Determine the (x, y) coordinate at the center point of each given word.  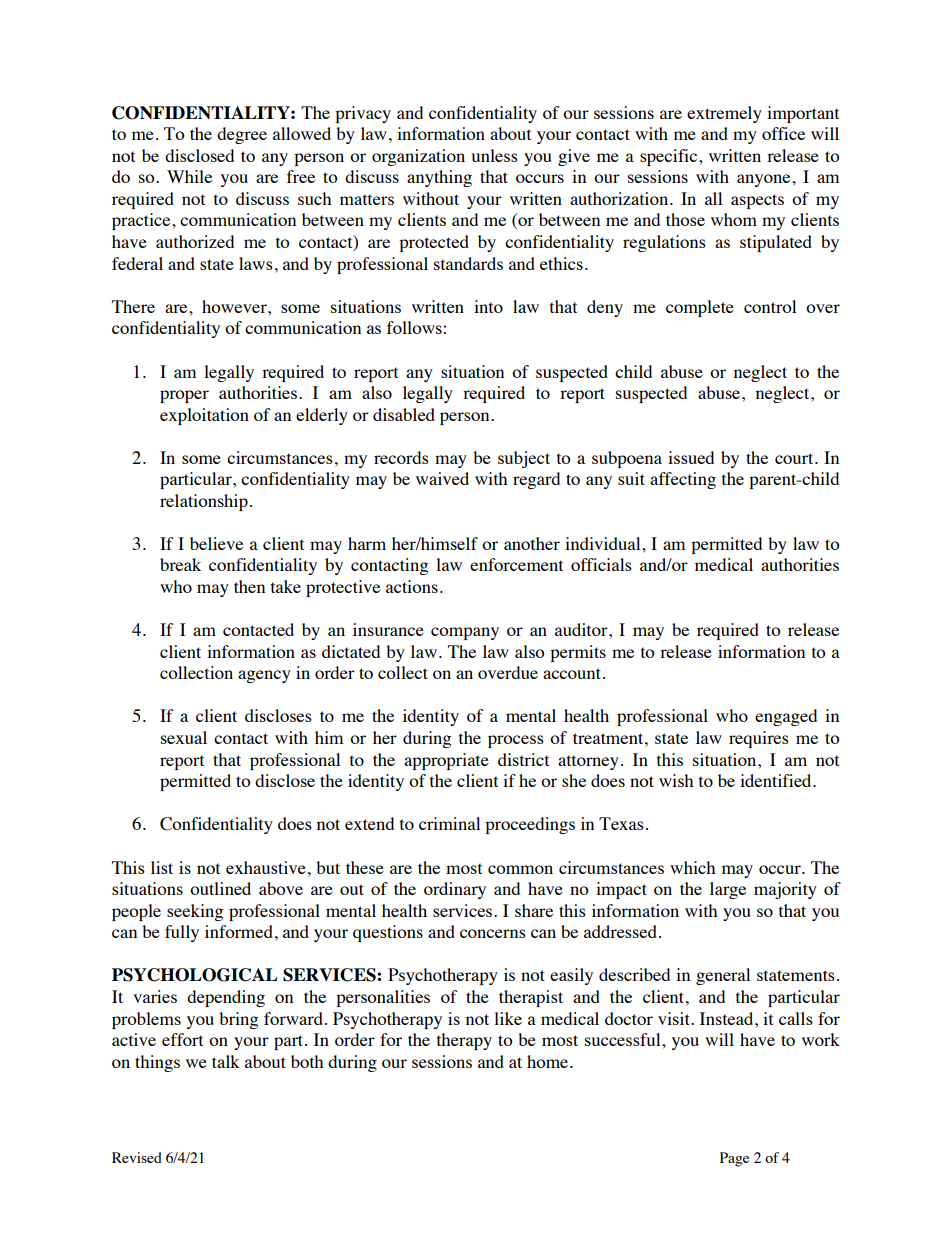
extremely (724, 114)
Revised (137, 1157)
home (549, 1061)
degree (242, 135)
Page (734, 1159)
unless (494, 155)
